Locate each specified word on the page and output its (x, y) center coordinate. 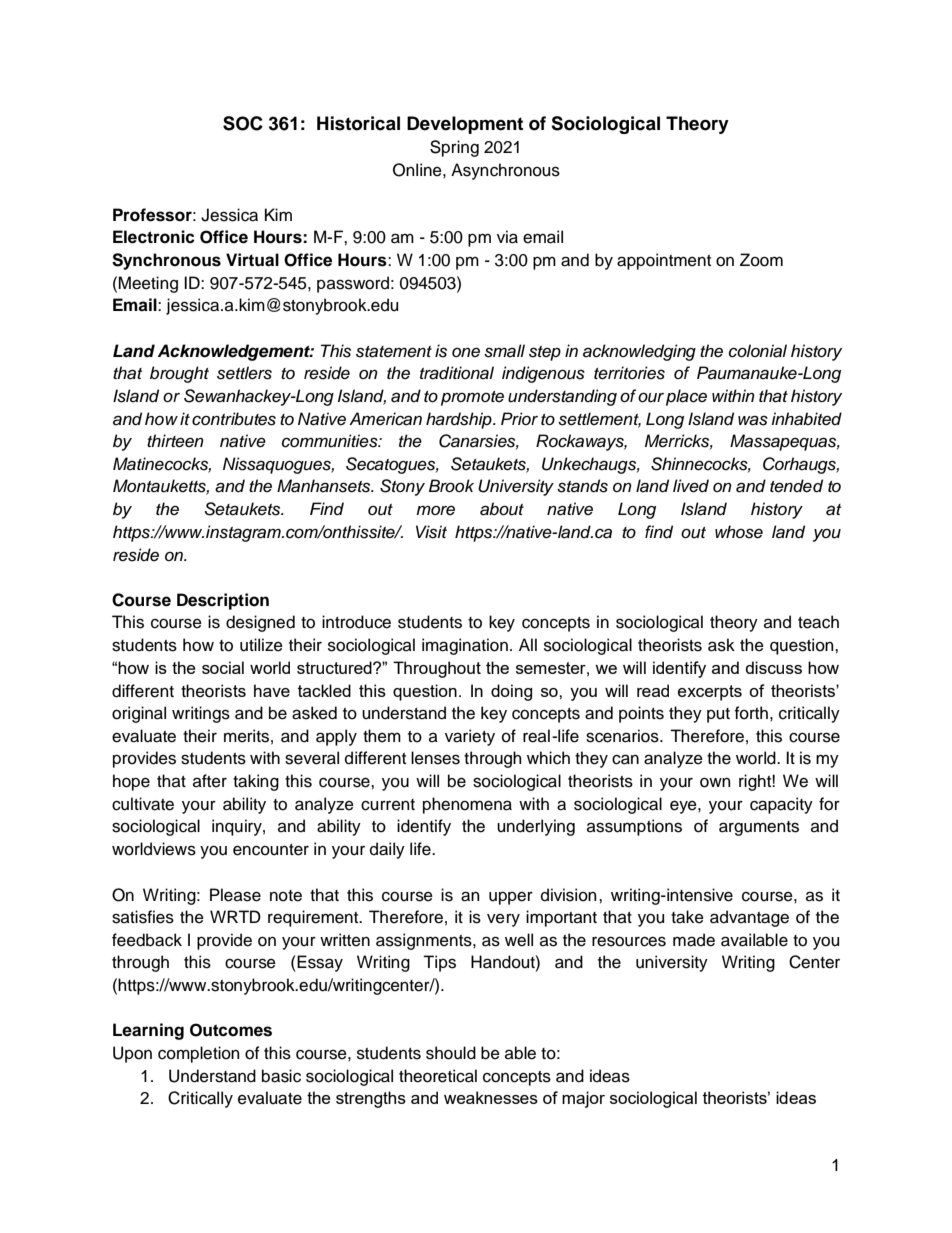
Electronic (154, 237)
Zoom (761, 260)
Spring (454, 148)
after (210, 781)
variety (470, 737)
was (753, 420)
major (583, 1099)
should (451, 1053)
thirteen (175, 441)
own (715, 783)
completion (199, 1054)
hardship (460, 420)
